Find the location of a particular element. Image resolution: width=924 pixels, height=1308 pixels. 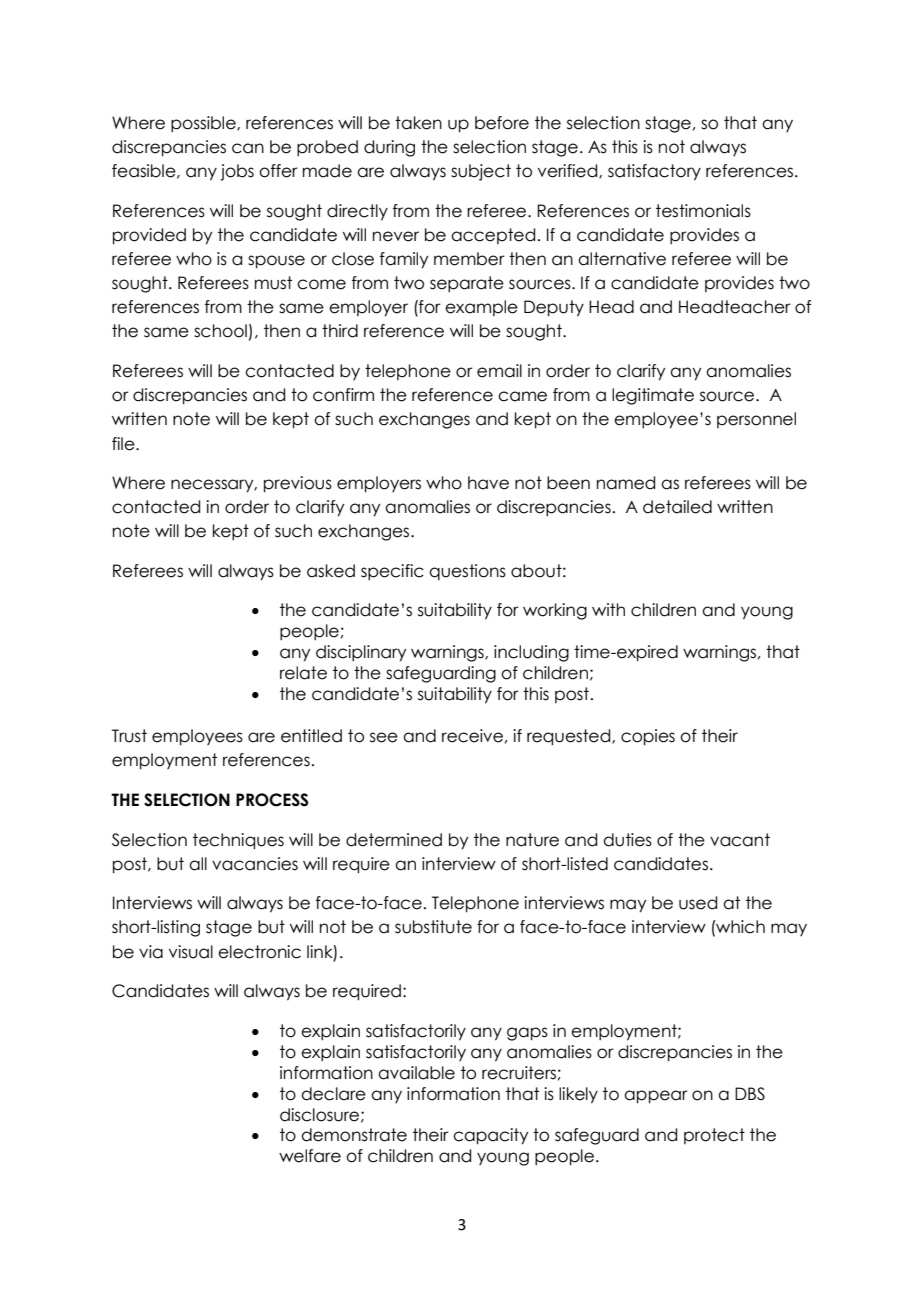

taken is located at coordinates (418, 123).
